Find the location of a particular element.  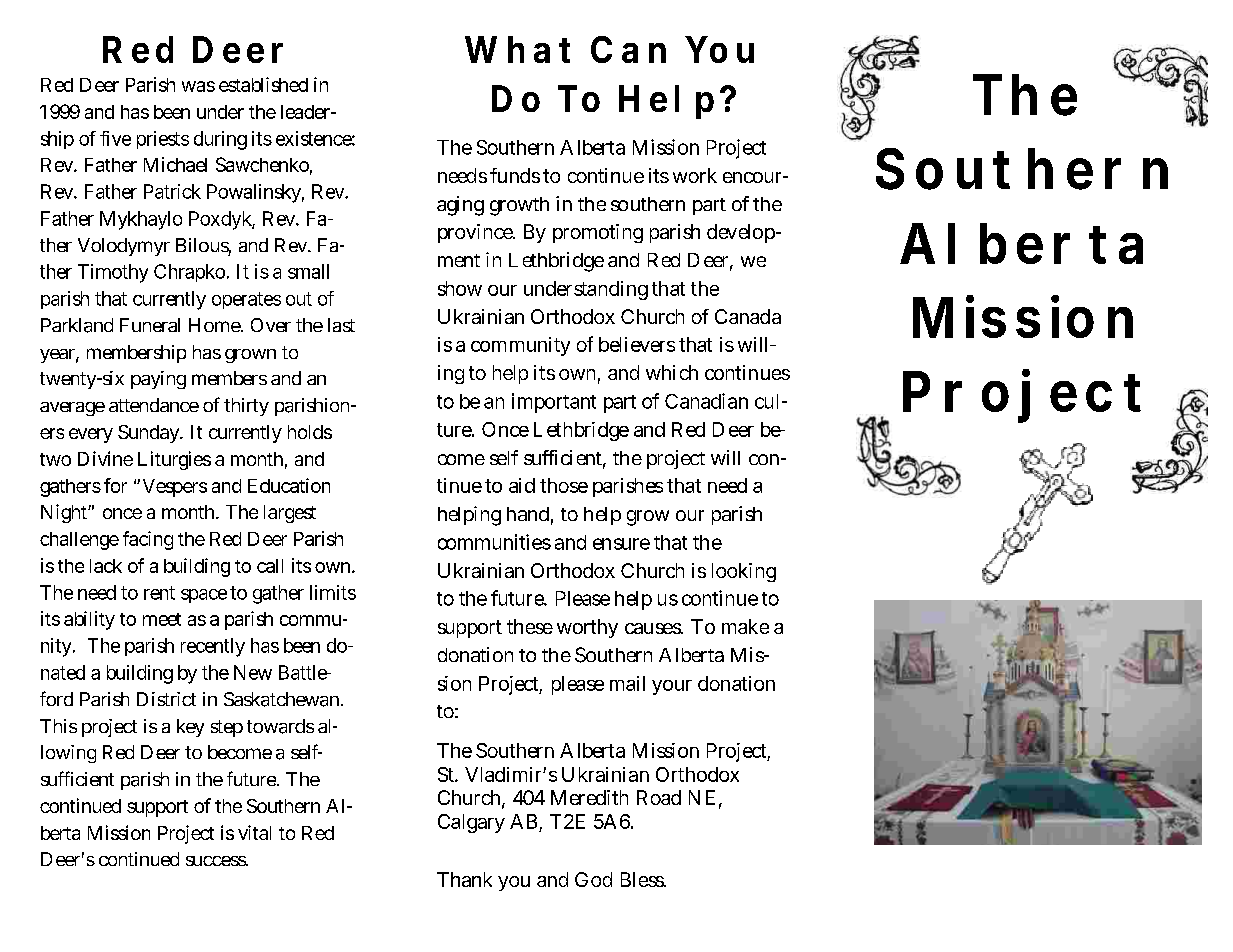

province is located at coordinates (476, 233).
